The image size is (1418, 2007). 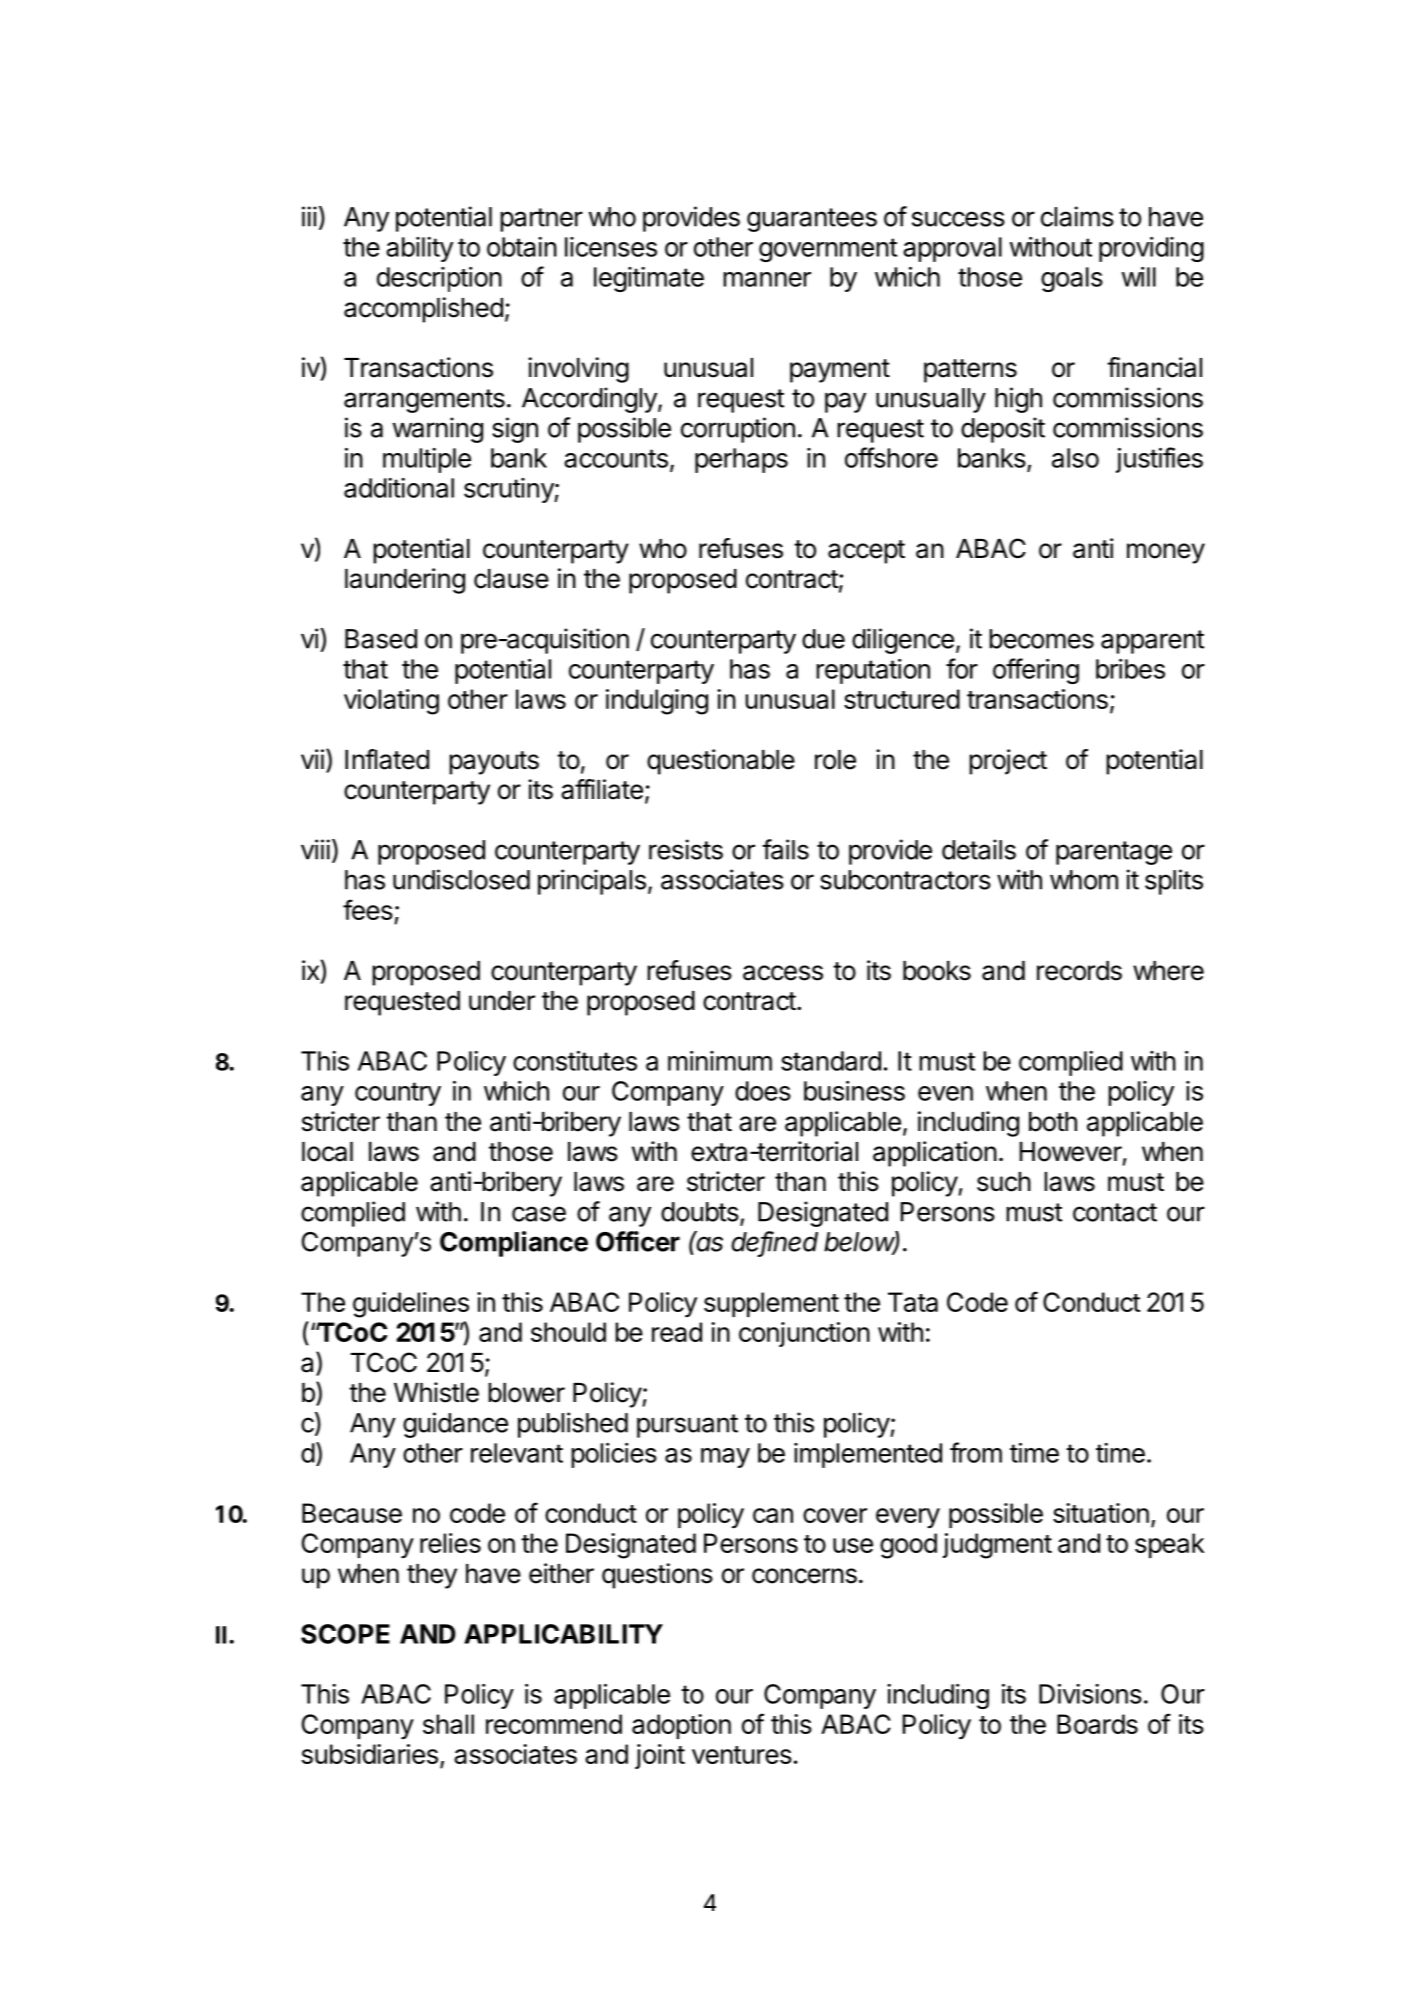 I want to click on manner, so click(x=767, y=279).
